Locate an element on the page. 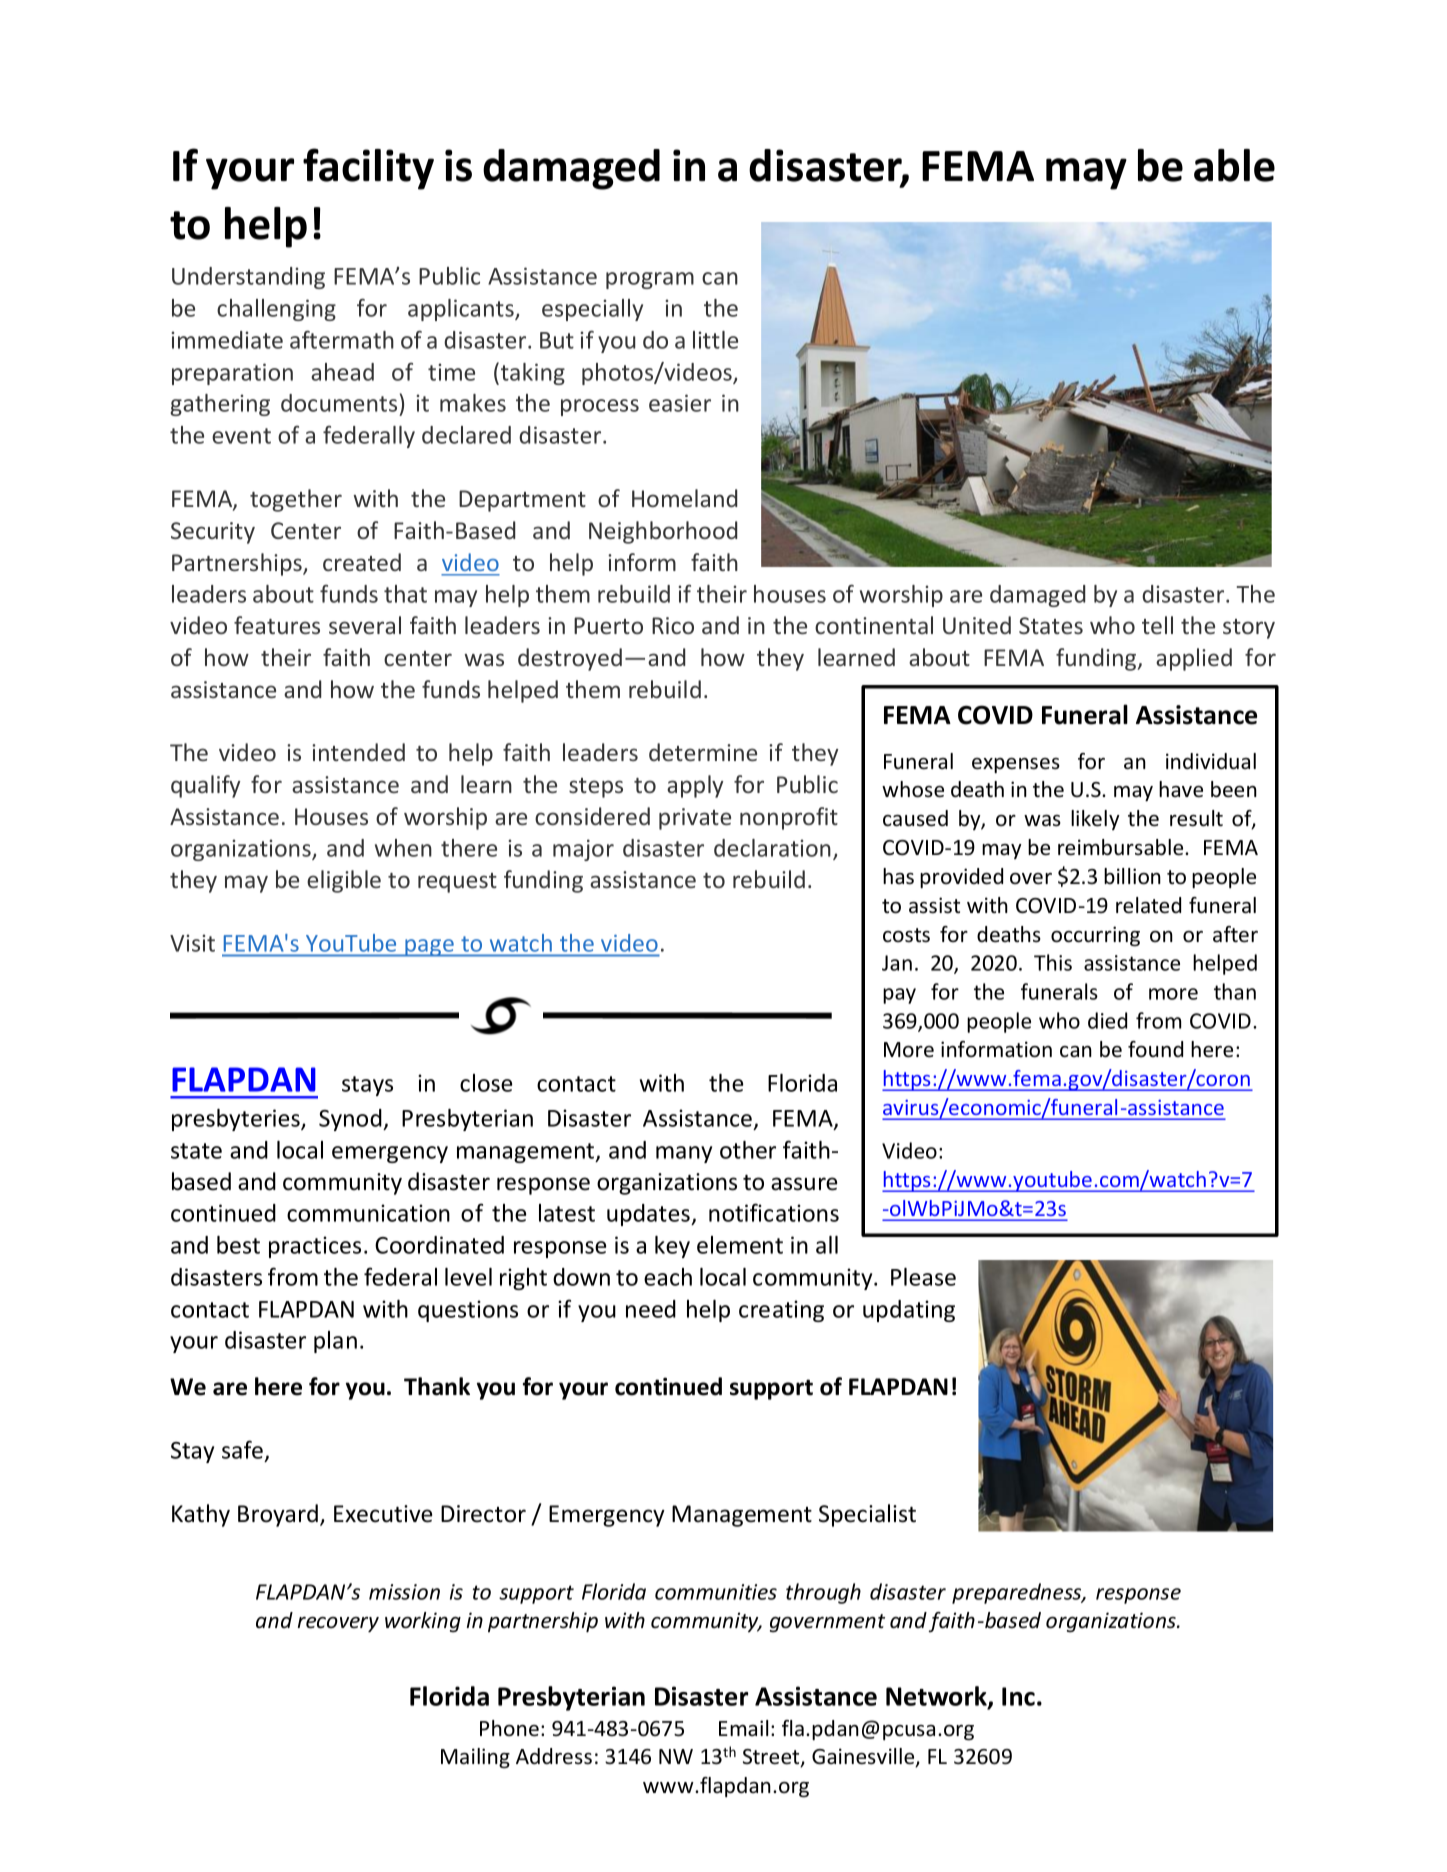 Image resolution: width=1447 pixels, height=1872 pixels. applied is located at coordinates (1194, 659).
